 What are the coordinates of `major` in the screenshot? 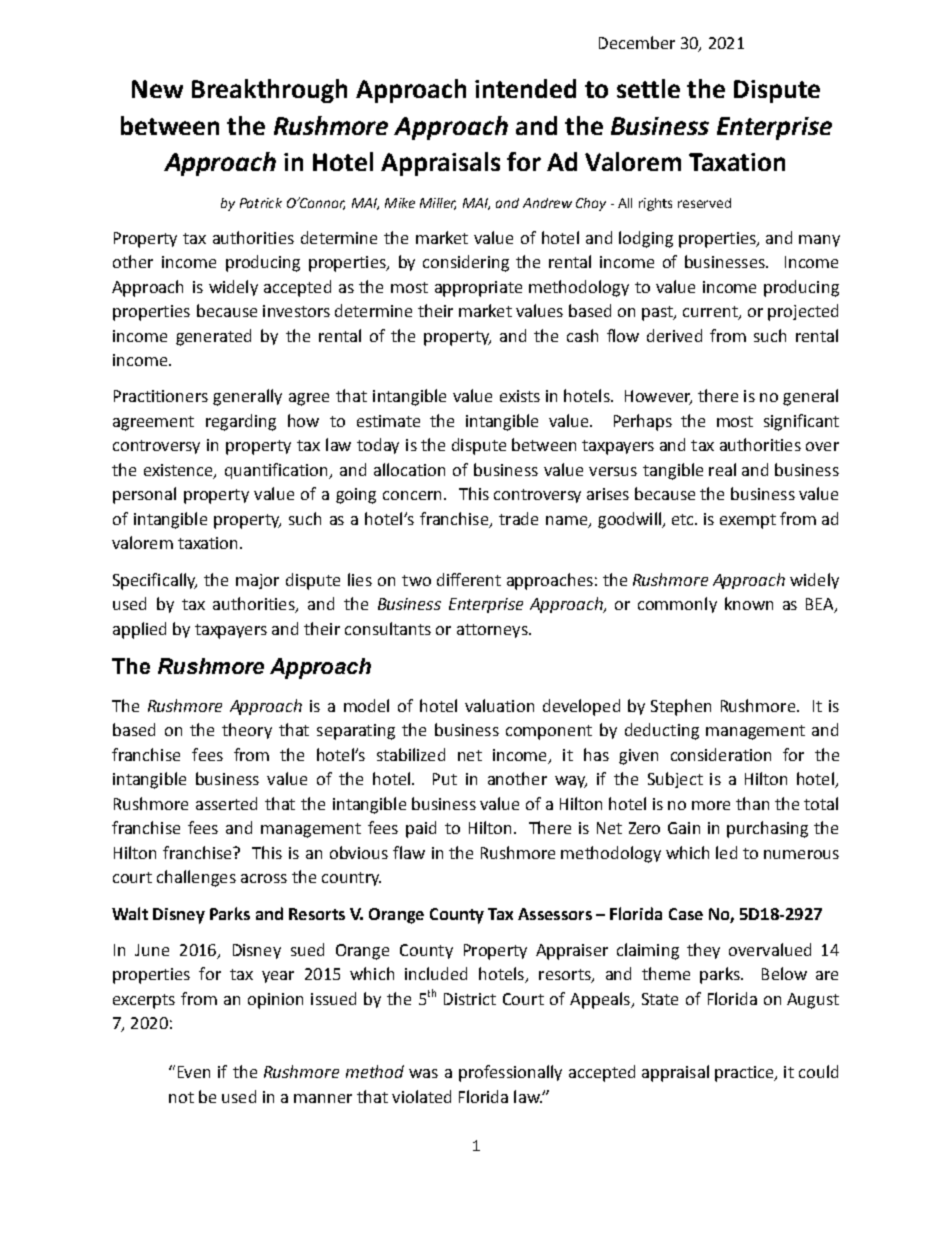 It's located at (257, 581).
